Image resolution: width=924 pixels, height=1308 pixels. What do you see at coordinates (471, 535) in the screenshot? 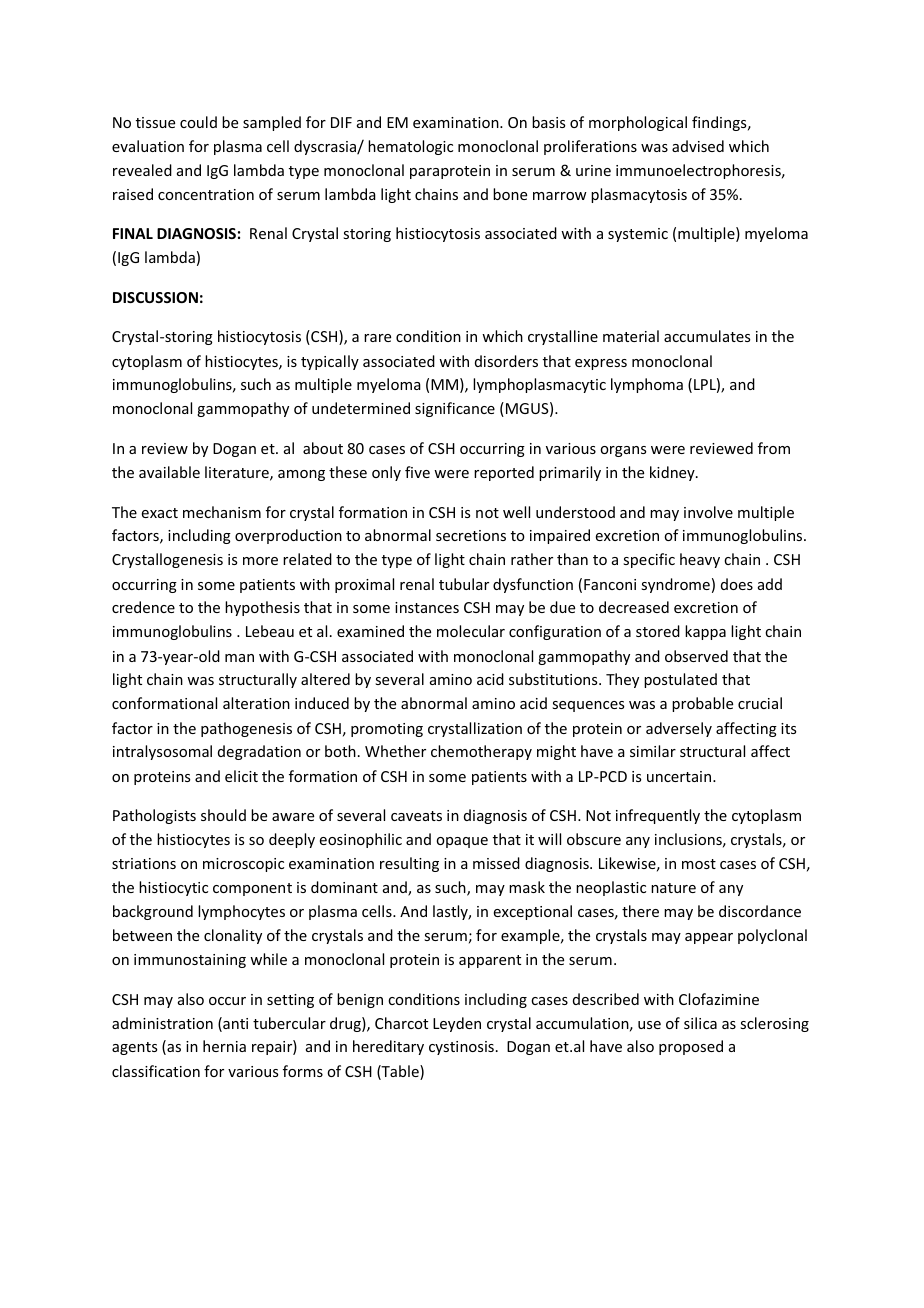
I see `secretions` at bounding box center [471, 535].
